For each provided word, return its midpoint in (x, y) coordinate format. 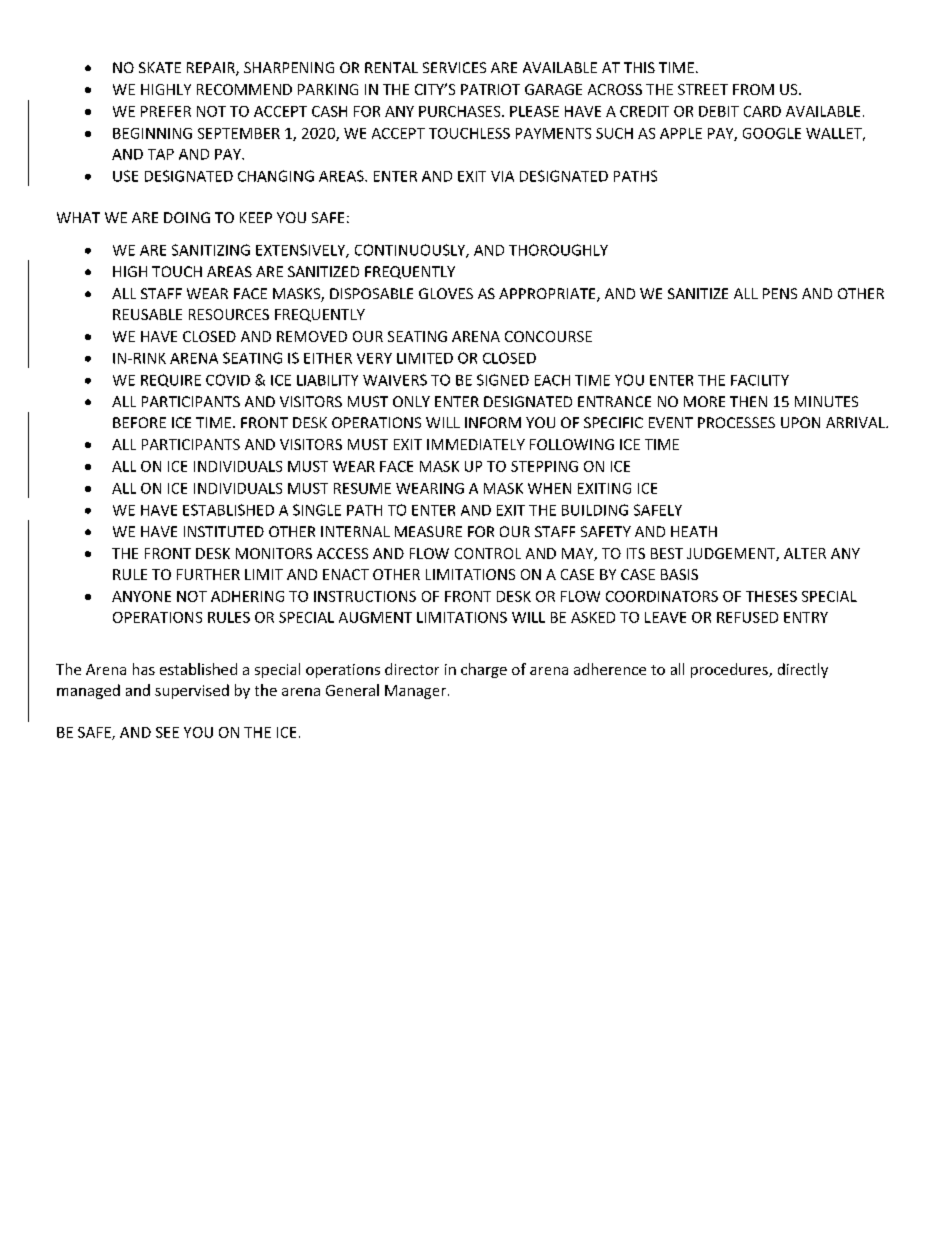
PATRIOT (490, 89)
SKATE (160, 67)
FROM (753, 89)
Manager (415, 692)
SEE (167, 732)
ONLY (411, 401)
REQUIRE (171, 380)
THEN (748, 401)
